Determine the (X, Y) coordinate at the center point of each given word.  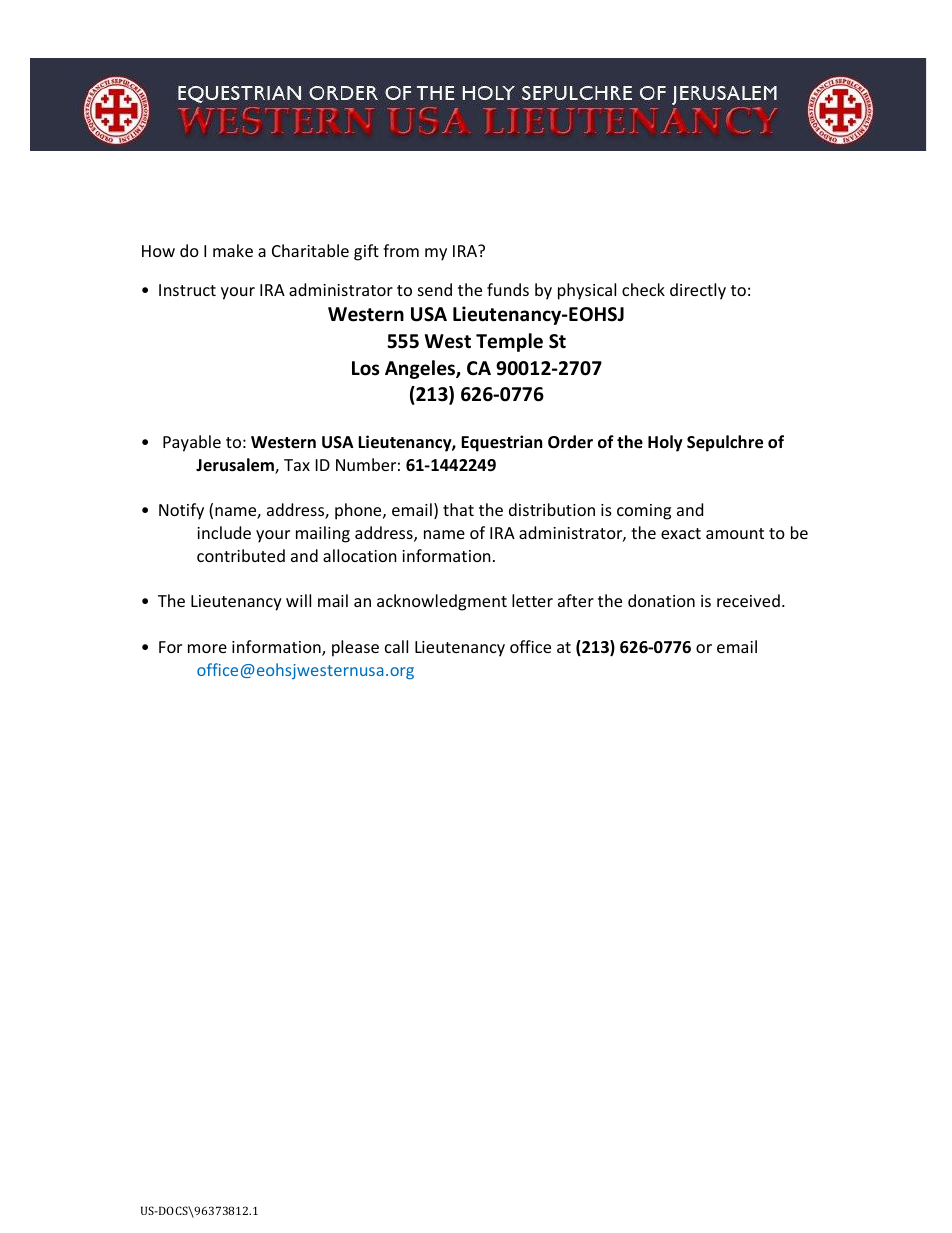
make (233, 250)
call (396, 646)
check (643, 289)
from (401, 250)
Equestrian (501, 443)
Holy (665, 443)
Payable (192, 443)
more (207, 648)
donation (661, 600)
